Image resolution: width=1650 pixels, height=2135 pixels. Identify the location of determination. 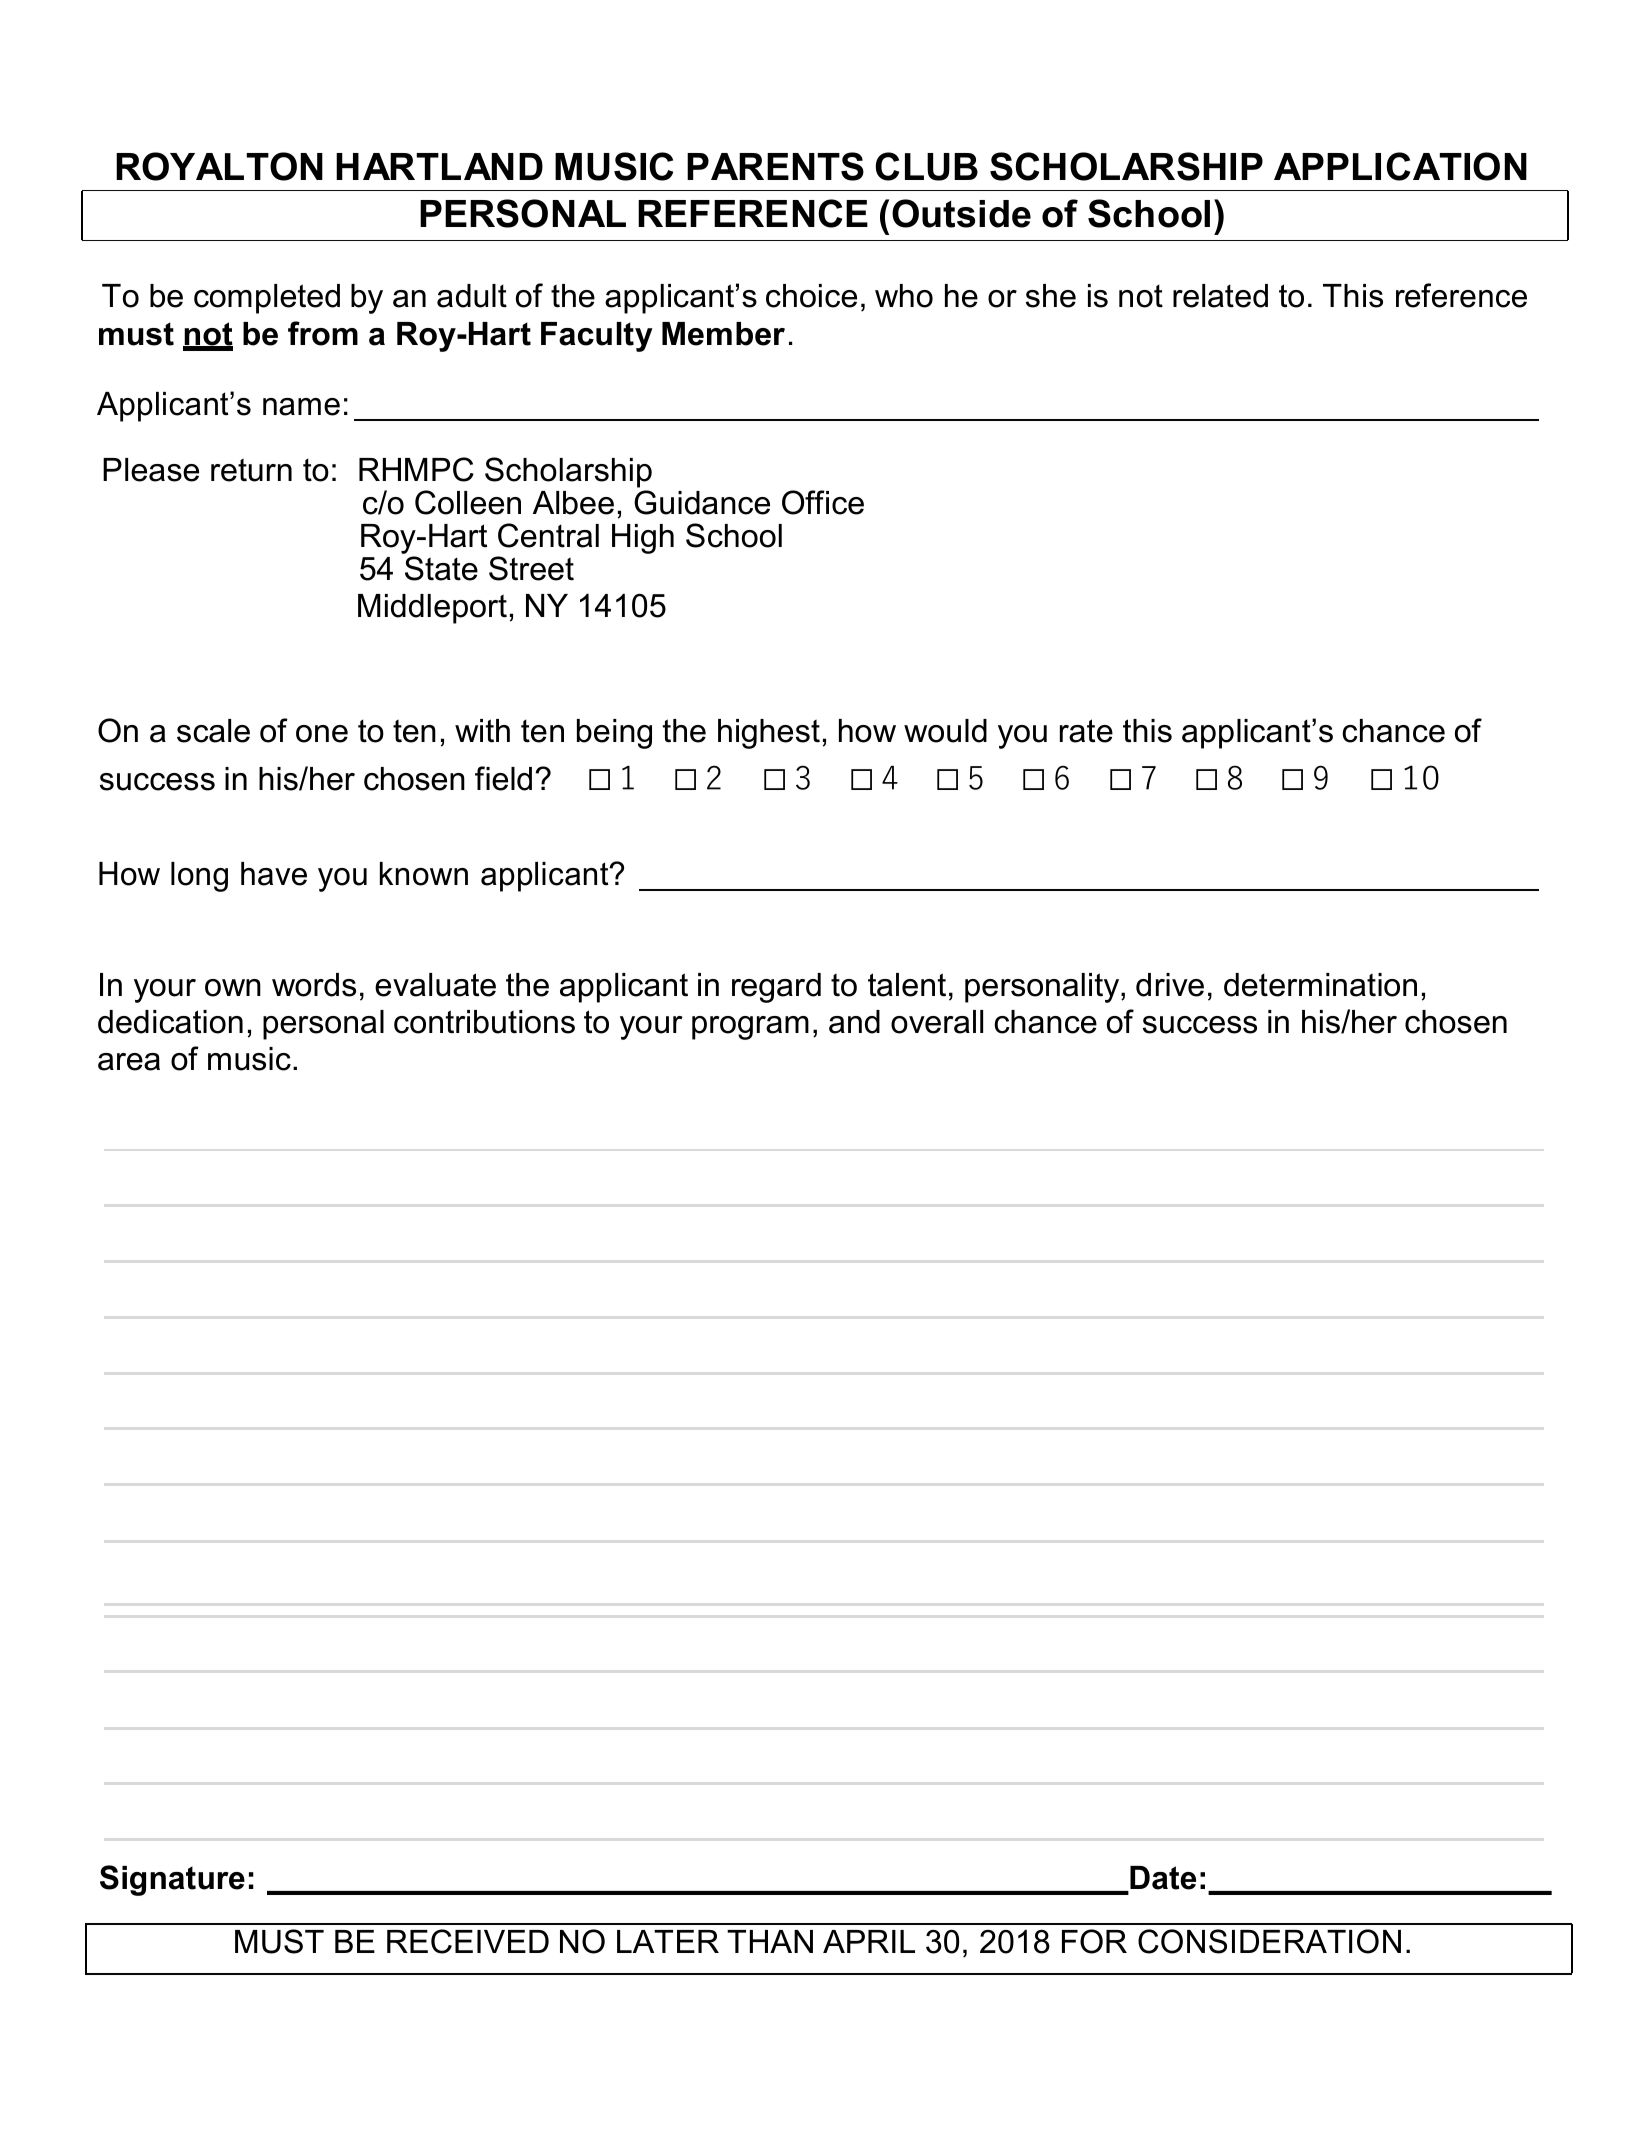
(1320, 985).
